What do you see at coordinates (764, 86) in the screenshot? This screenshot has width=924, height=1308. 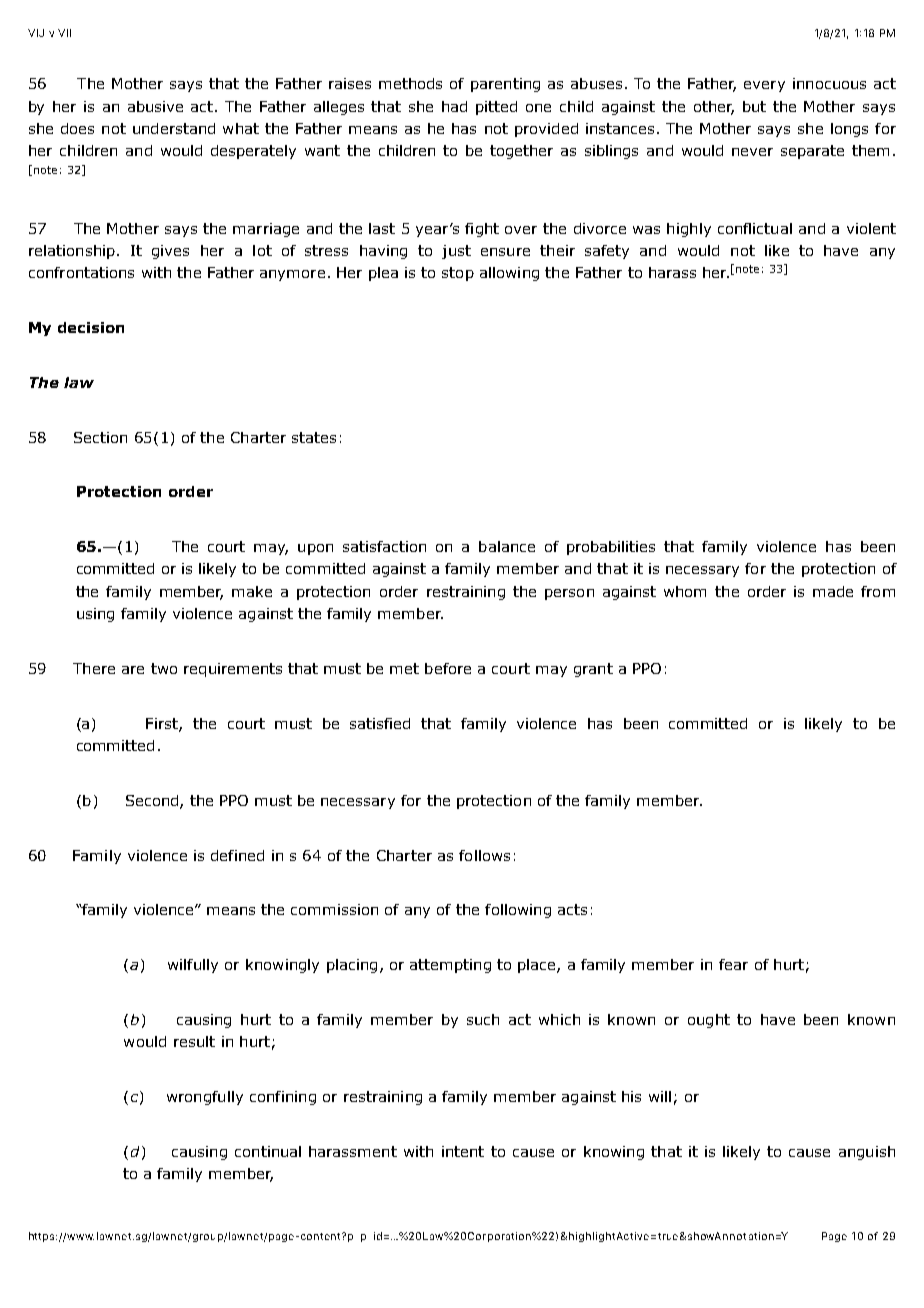 I see `every` at bounding box center [764, 86].
